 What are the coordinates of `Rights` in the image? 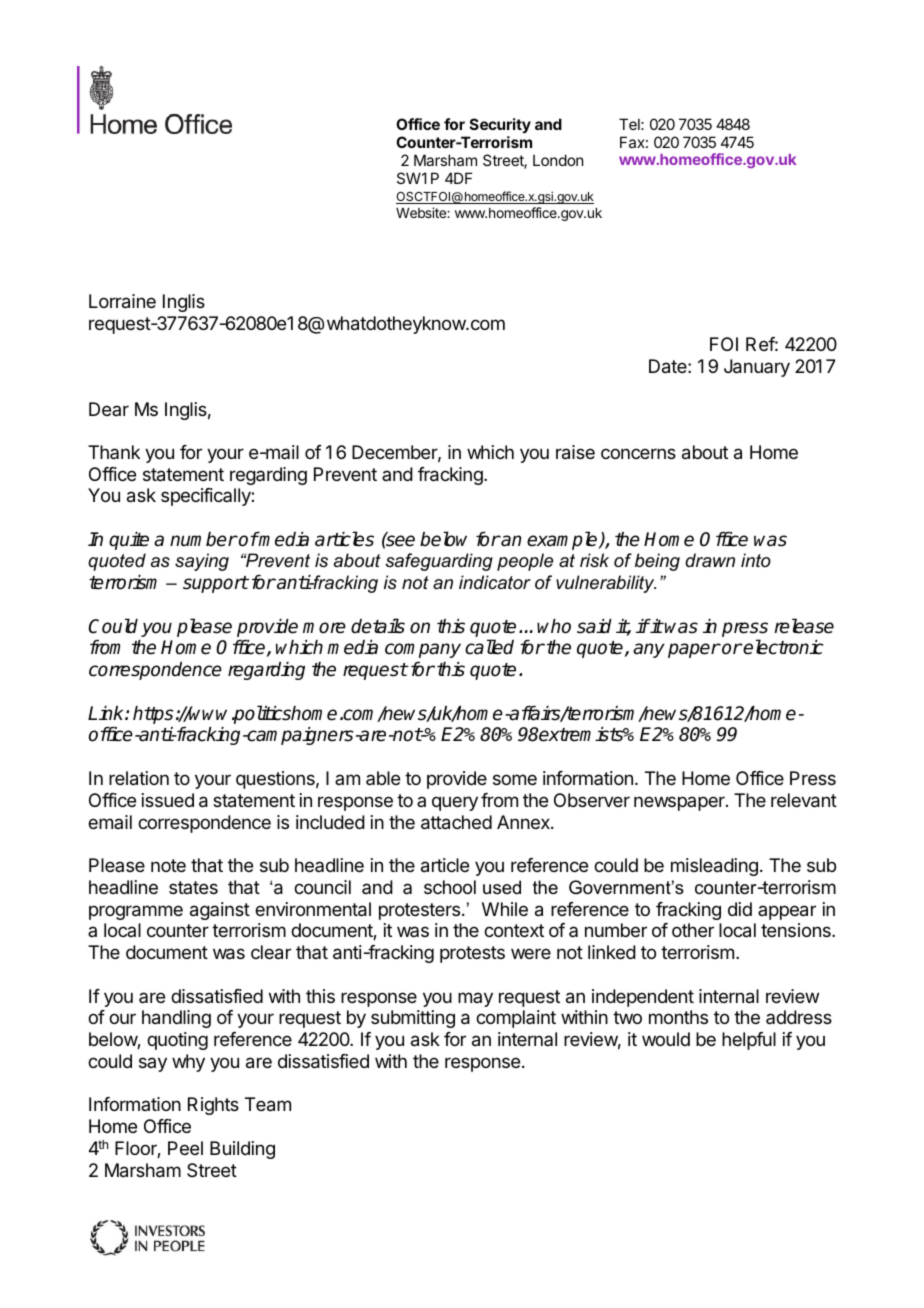 It's located at (213, 1106).
